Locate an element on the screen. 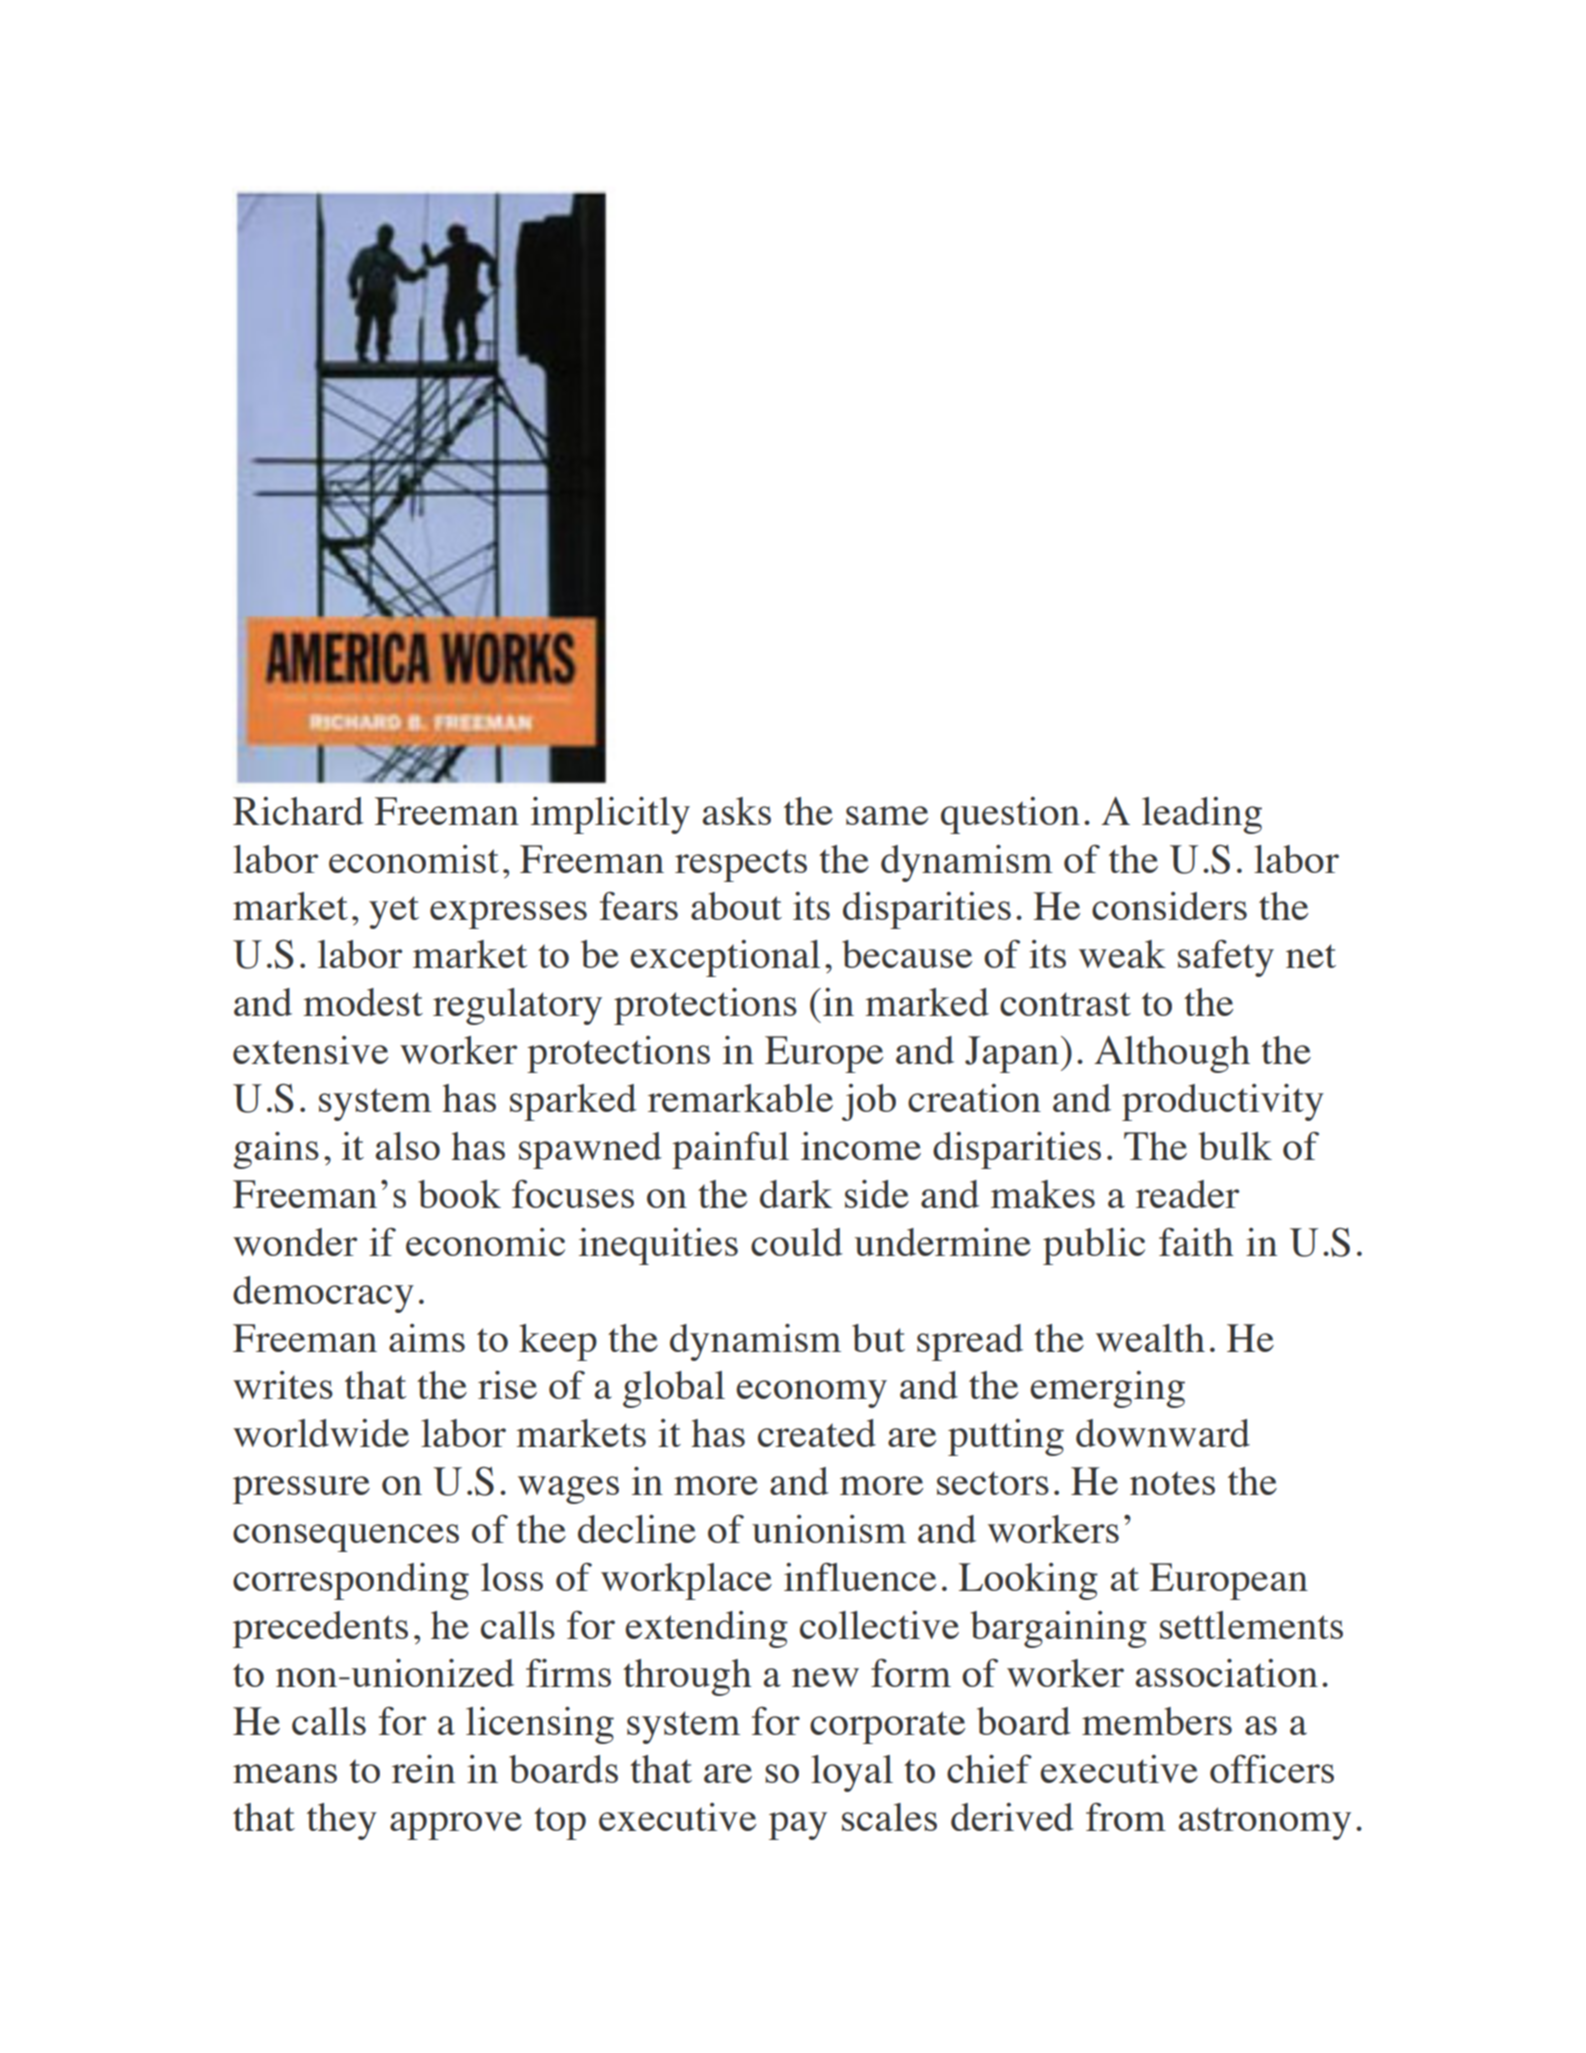 This screenshot has width=1586, height=2053. pay is located at coordinates (798, 1826).
